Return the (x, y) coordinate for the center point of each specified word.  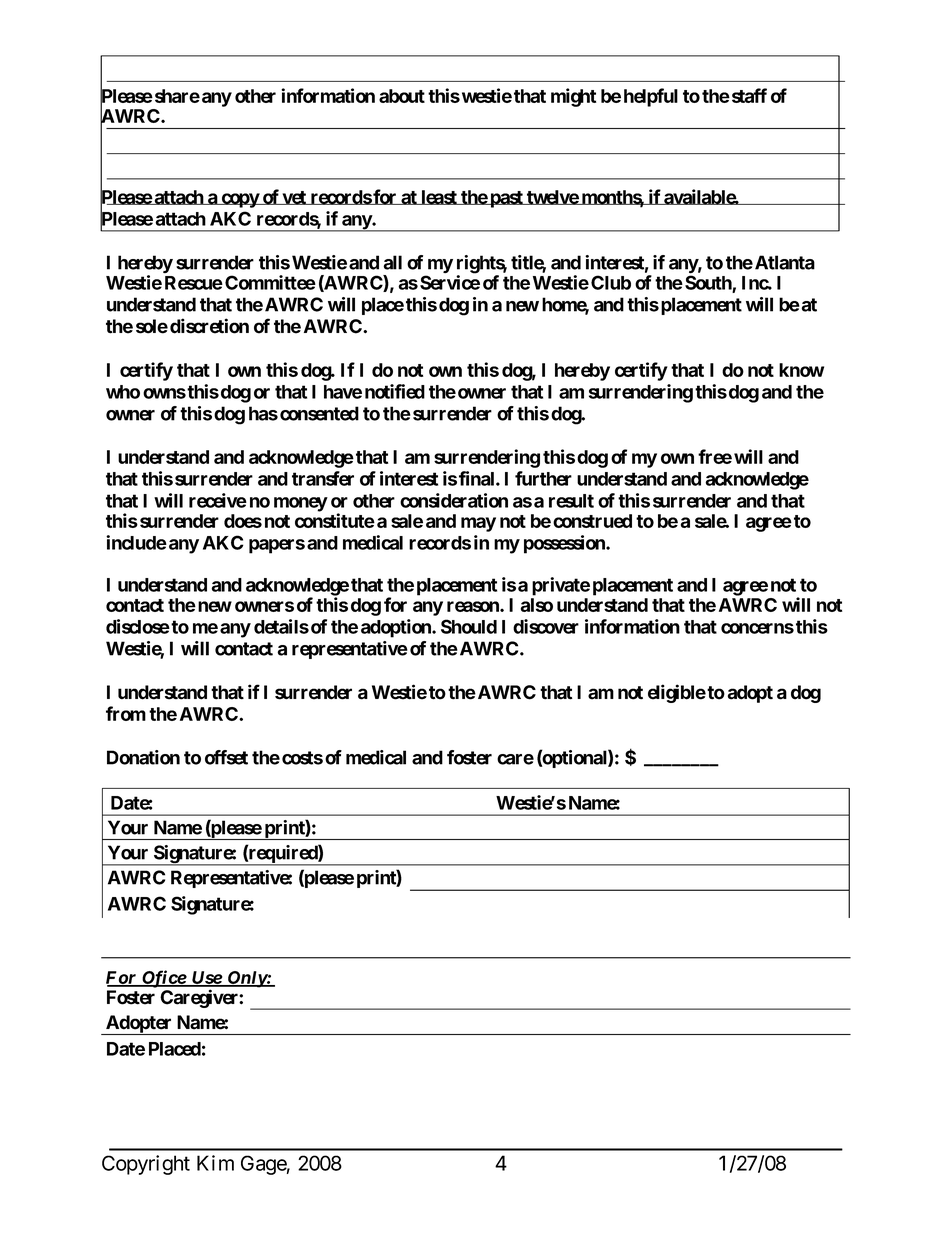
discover (546, 626)
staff (748, 95)
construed (592, 521)
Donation (143, 757)
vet (294, 198)
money (301, 504)
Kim (215, 1163)
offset (226, 757)
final (478, 478)
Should (469, 626)
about (402, 96)
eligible (677, 693)
